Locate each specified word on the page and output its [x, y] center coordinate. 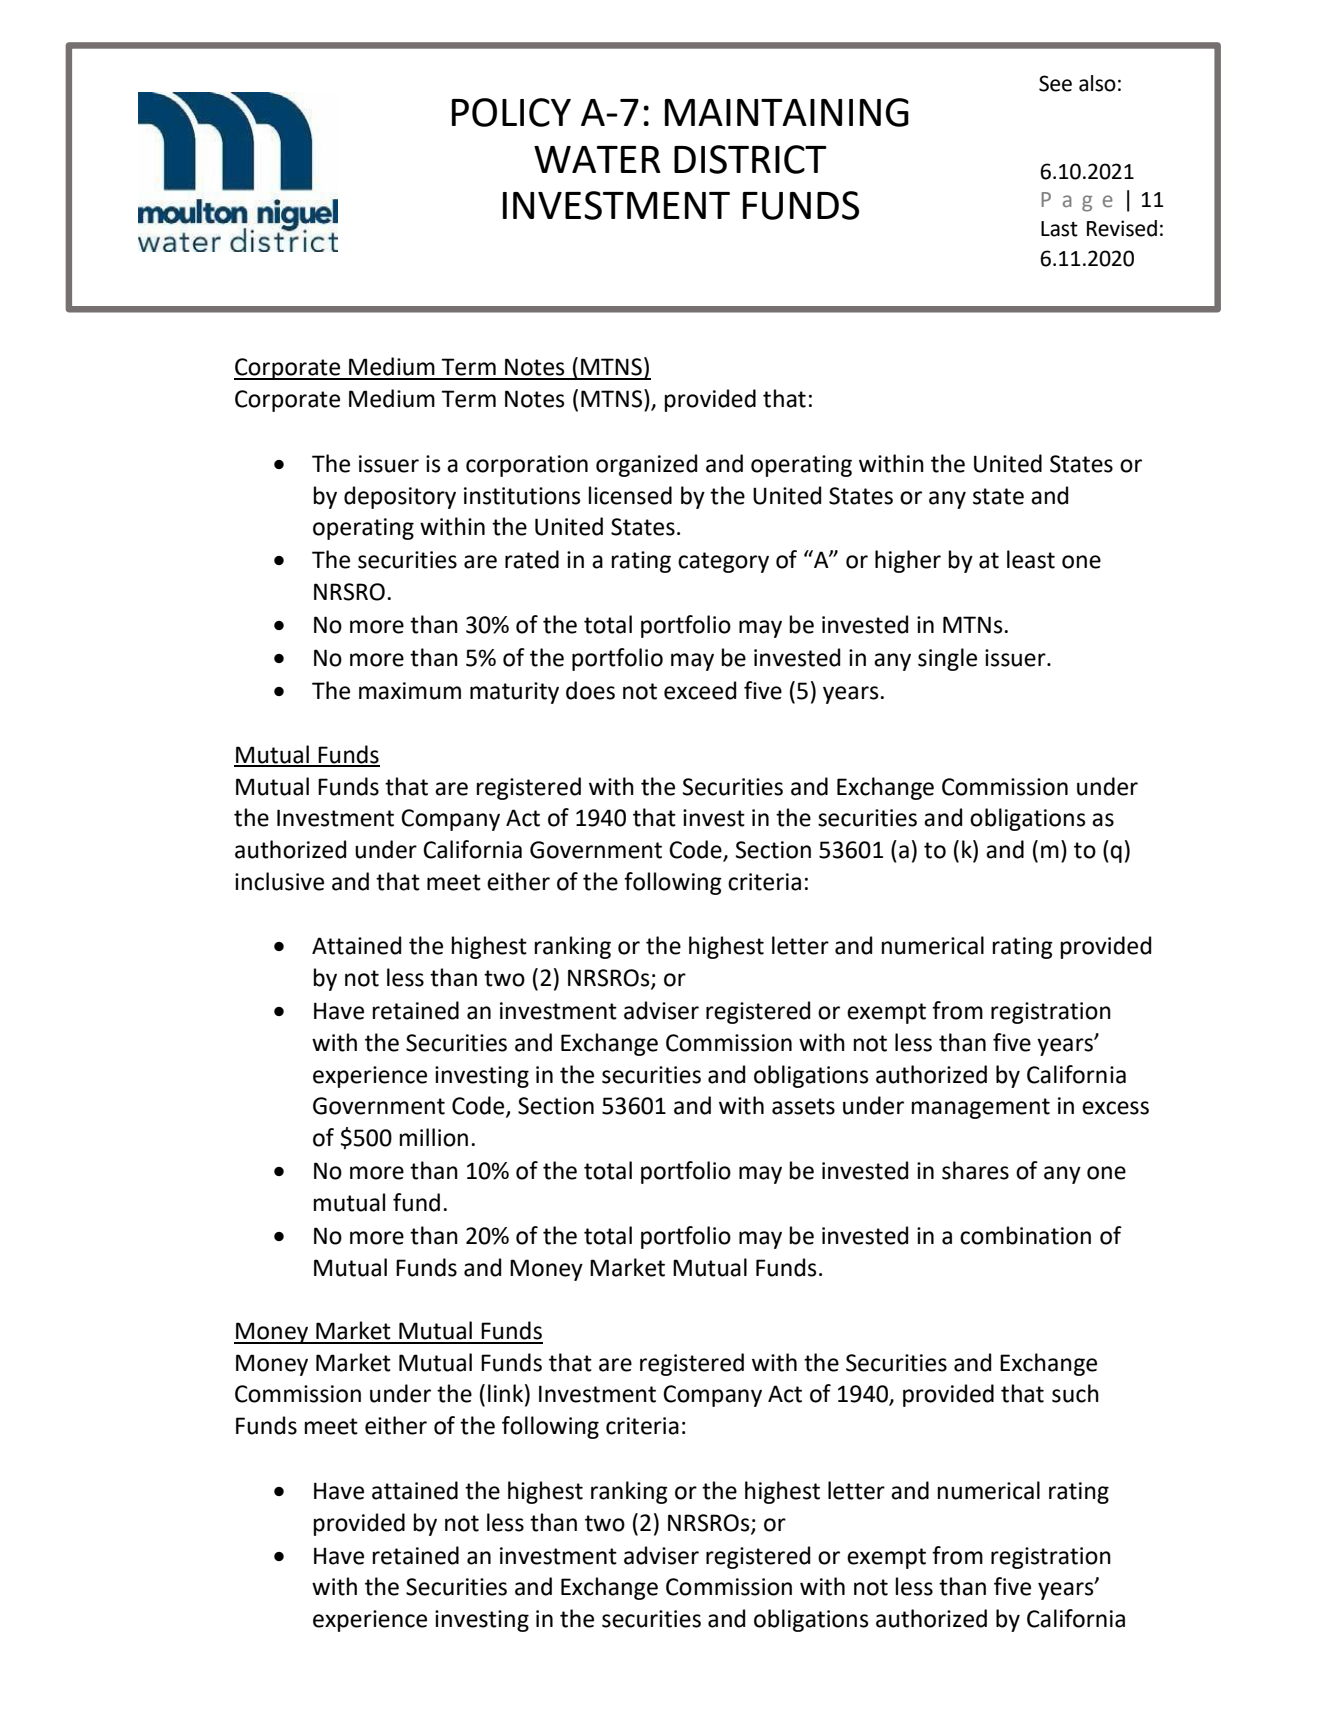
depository [400, 497]
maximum [410, 691]
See [1055, 83]
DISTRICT [750, 159]
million [434, 1137]
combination [1025, 1235]
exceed [700, 690]
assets [803, 1106]
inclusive [279, 881]
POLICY [511, 112]
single [947, 659]
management [981, 1108]
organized [646, 465]
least [1031, 559]
